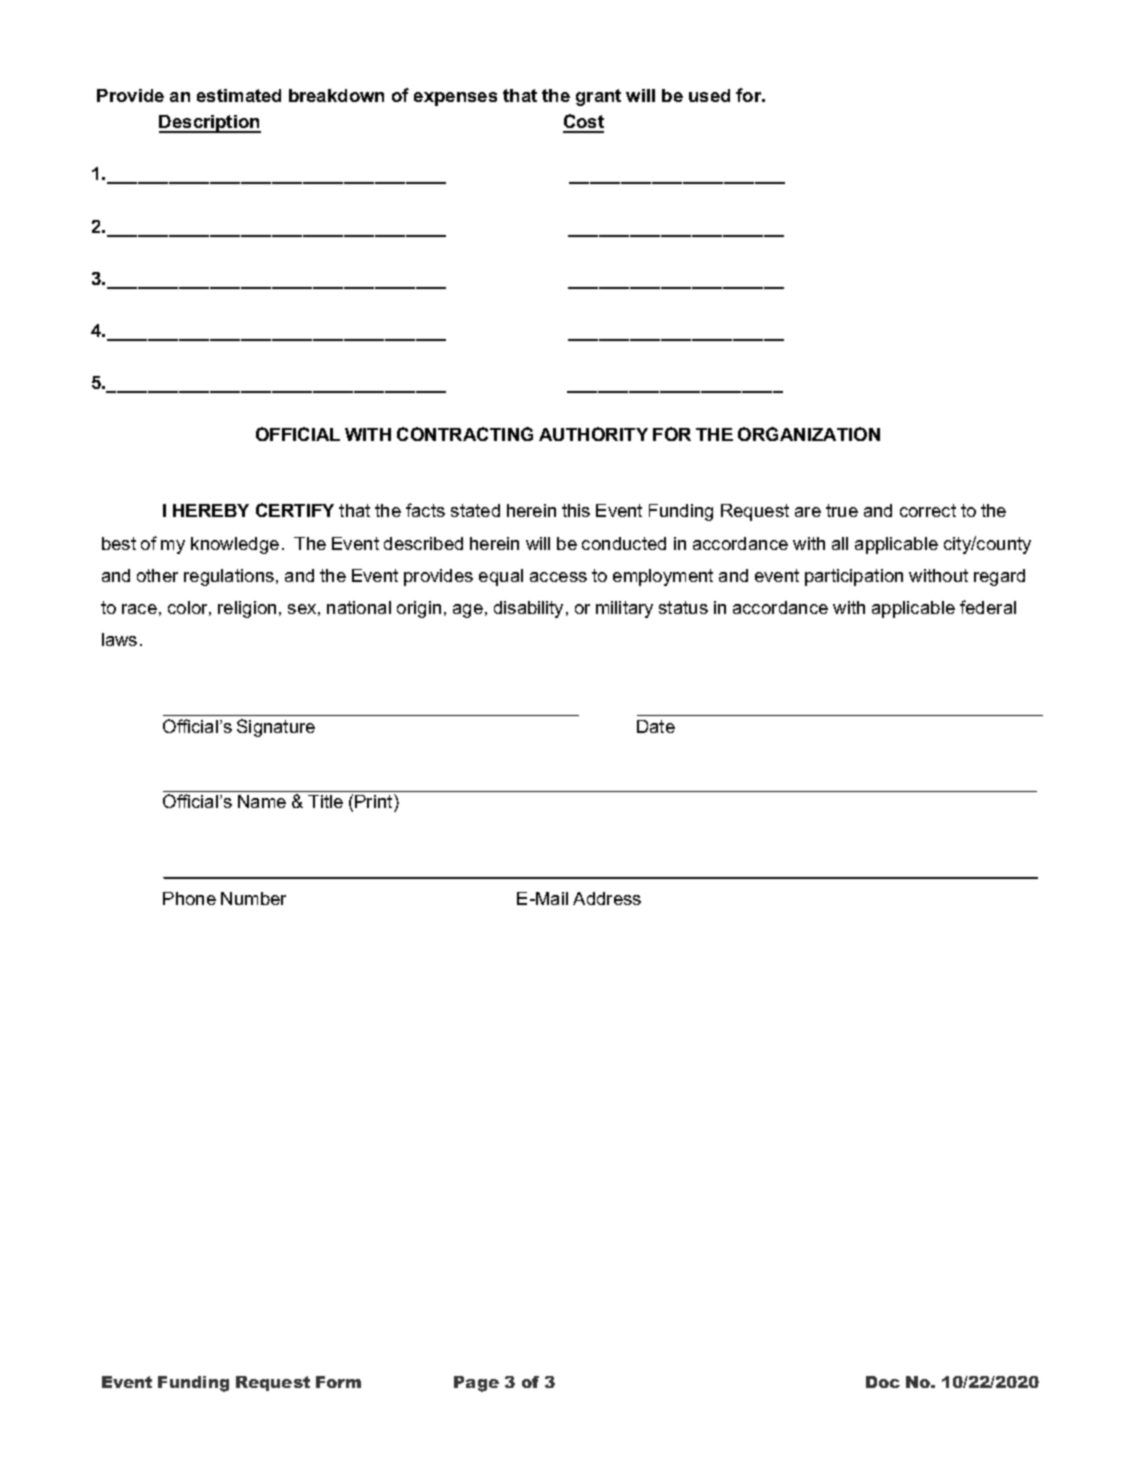  What do you see at coordinates (988, 607) in the screenshot?
I see `federal` at bounding box center [988, 607].
